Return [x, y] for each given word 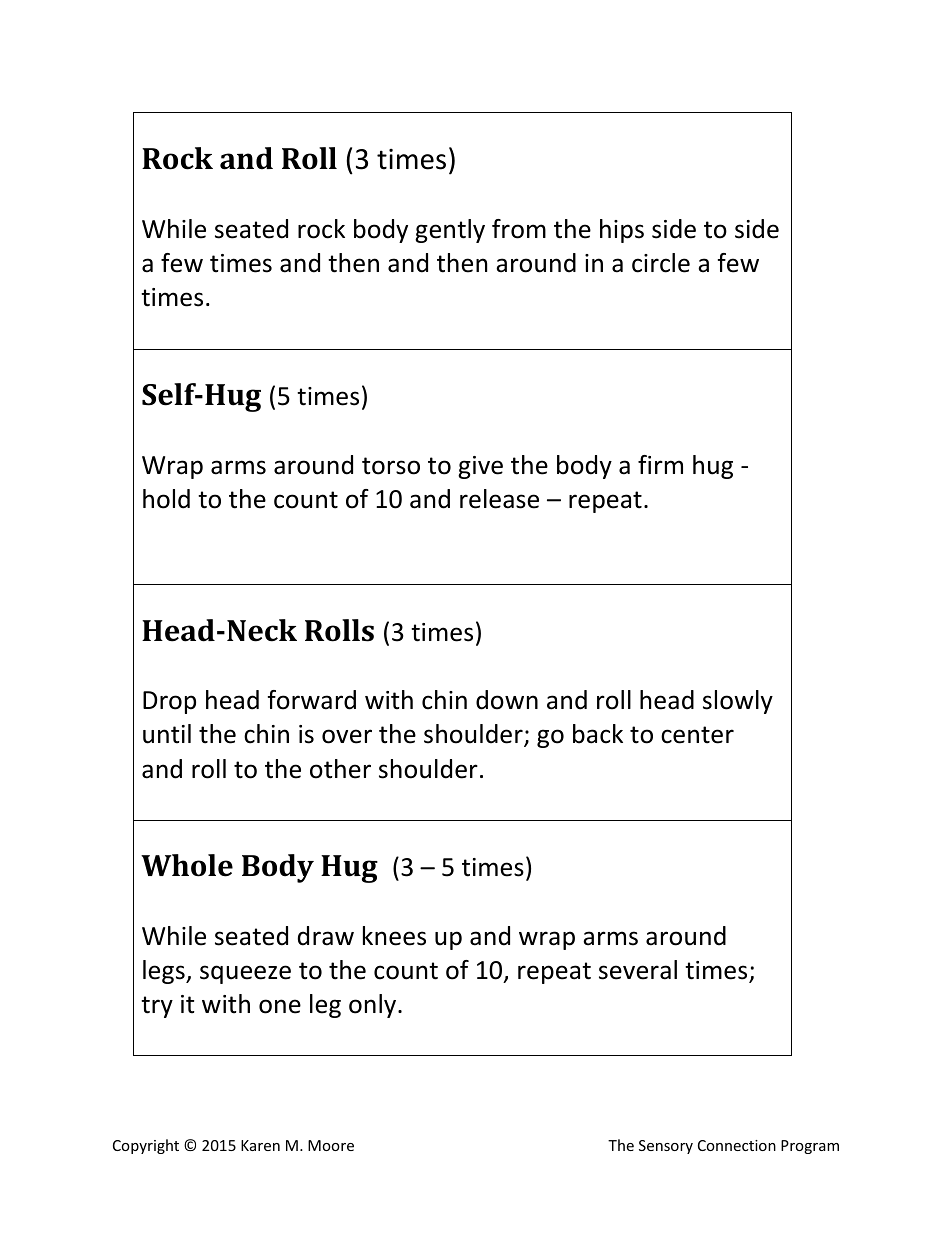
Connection [737, 1145]
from [519, 229]
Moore [331, 1145]
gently [450, 231]
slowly [738, 702]
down [507, 700]
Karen [260, 1145]
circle [661, 263]
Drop [169, 702]
